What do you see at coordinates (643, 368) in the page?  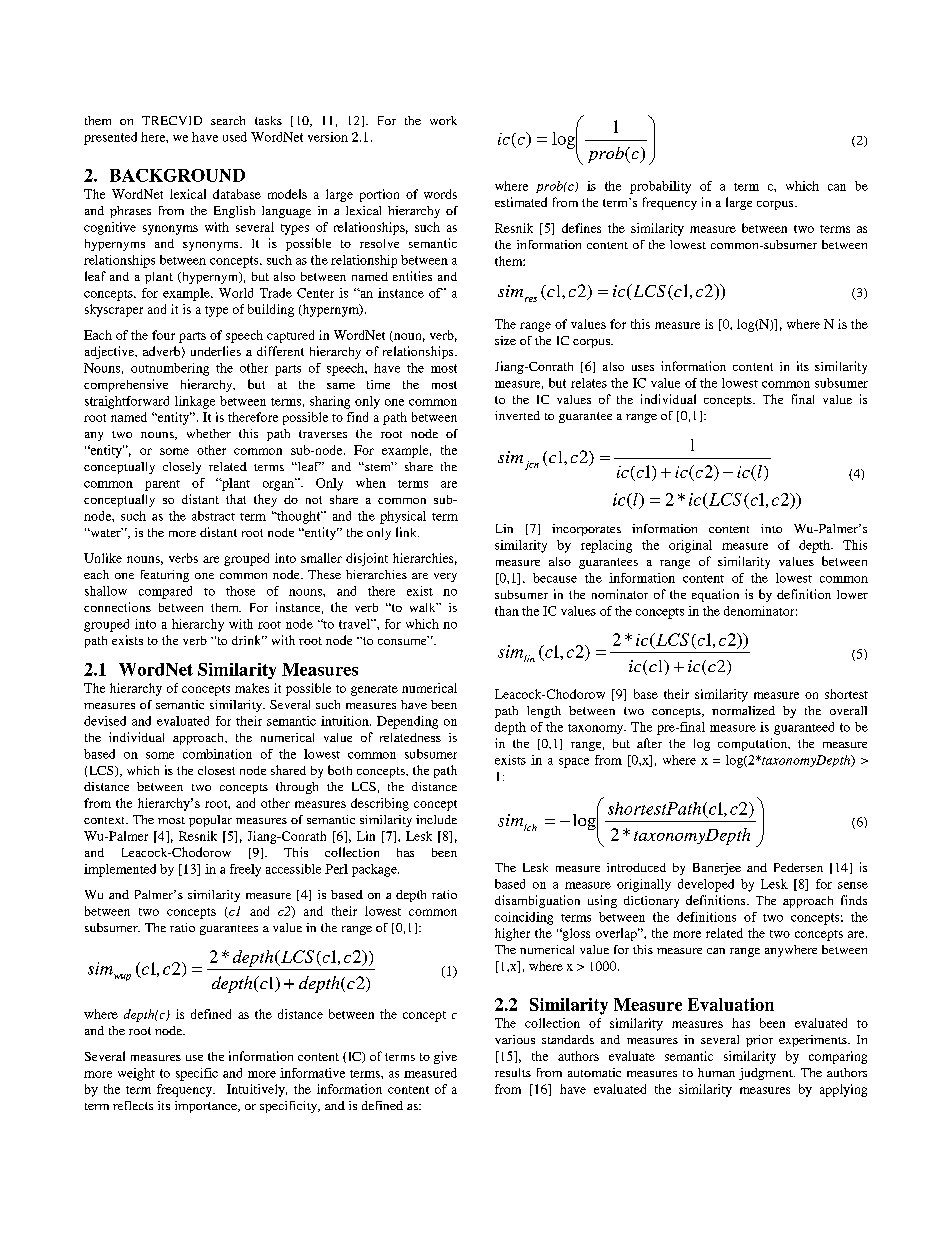 I see `uses` at bounding box center [643, 368].
